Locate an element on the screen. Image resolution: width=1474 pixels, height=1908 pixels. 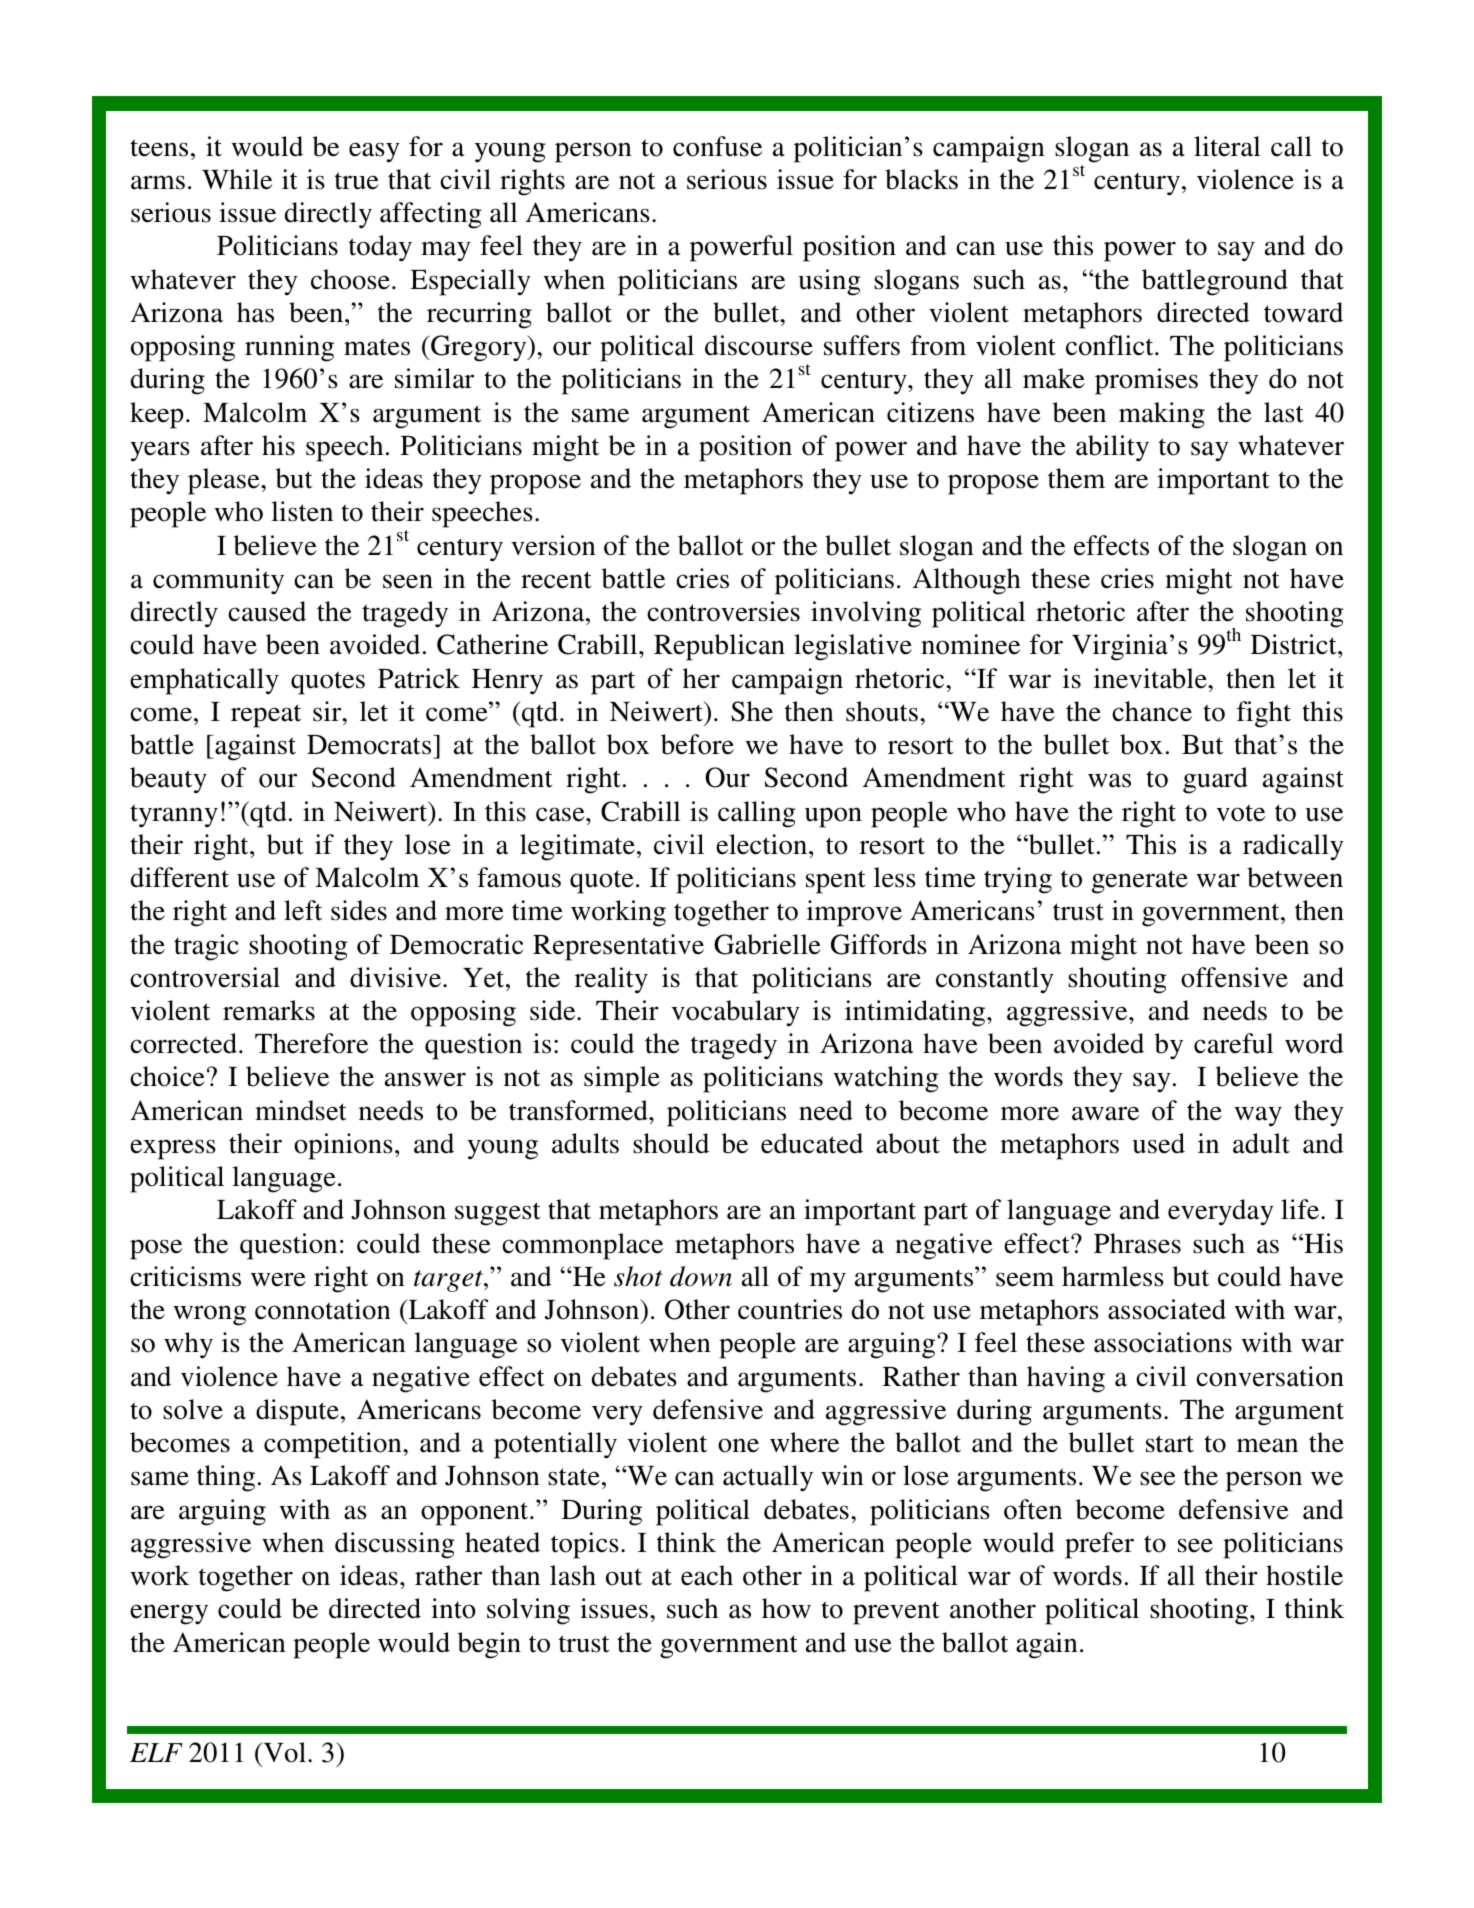
While is located at coordinates (237, 179).
